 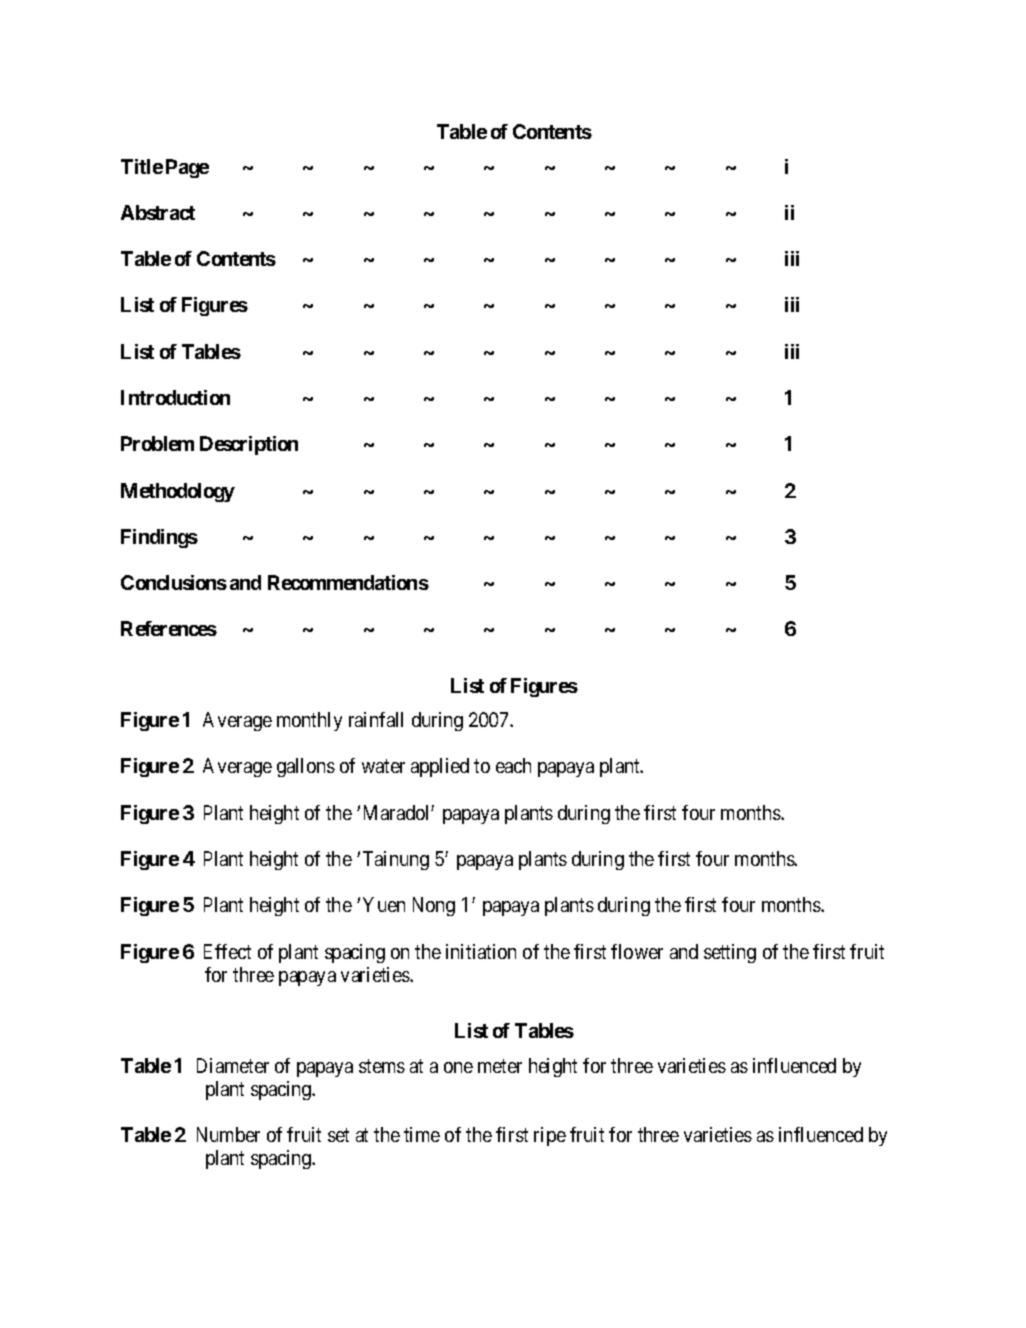 I want to click on Number, so click(x=228, y=1134).
